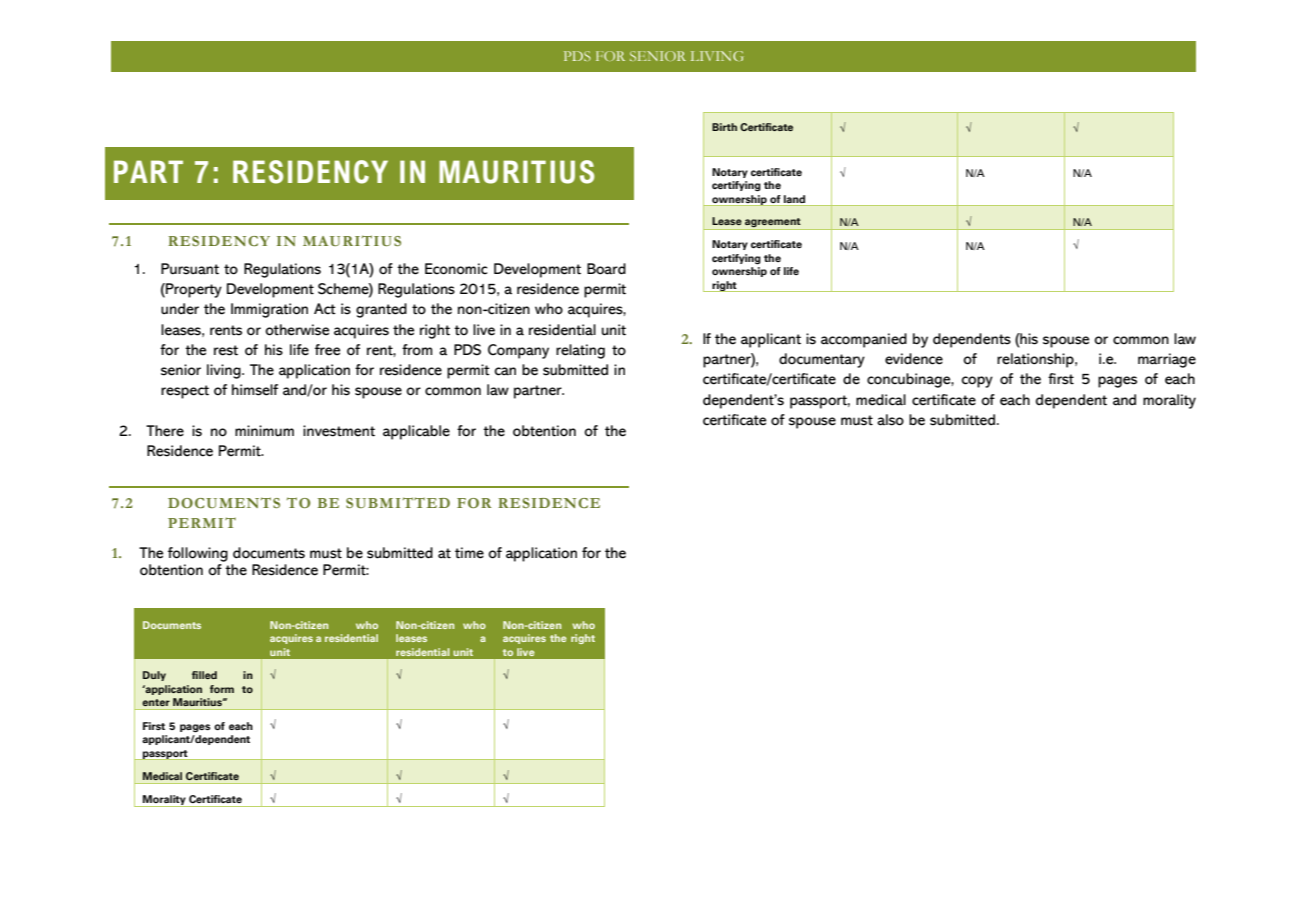 The height and width of the document is (924, 1308). What do you see at coordinates (977, 382) in the document?
I see `copy` at bounding box center [977, 382].
